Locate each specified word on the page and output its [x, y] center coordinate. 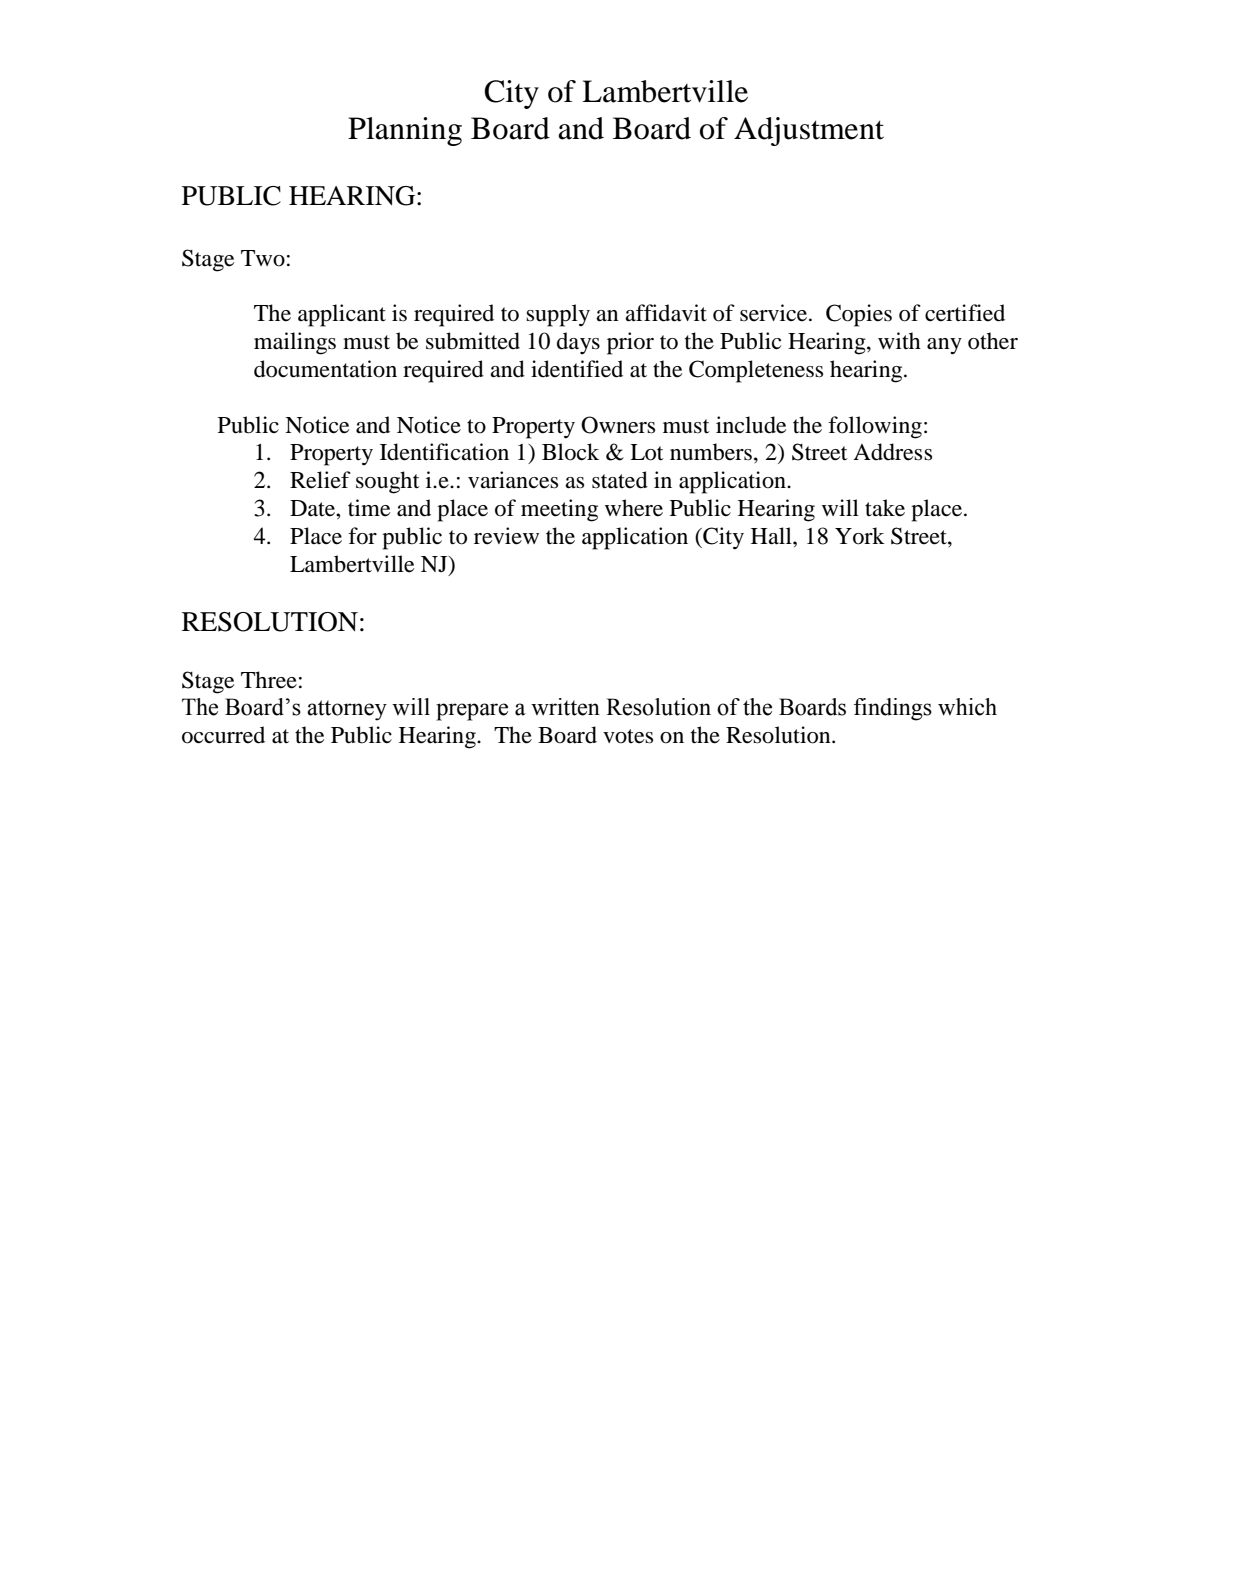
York [860, 536]
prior [630, 343]
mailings [295, 343]
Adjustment [809, 131]
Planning [405, 131]
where [634, 508]
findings [893, 709]
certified [965, 313]
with [899, 340]
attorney [347, 710]
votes [628, 736]
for [362, 536]
